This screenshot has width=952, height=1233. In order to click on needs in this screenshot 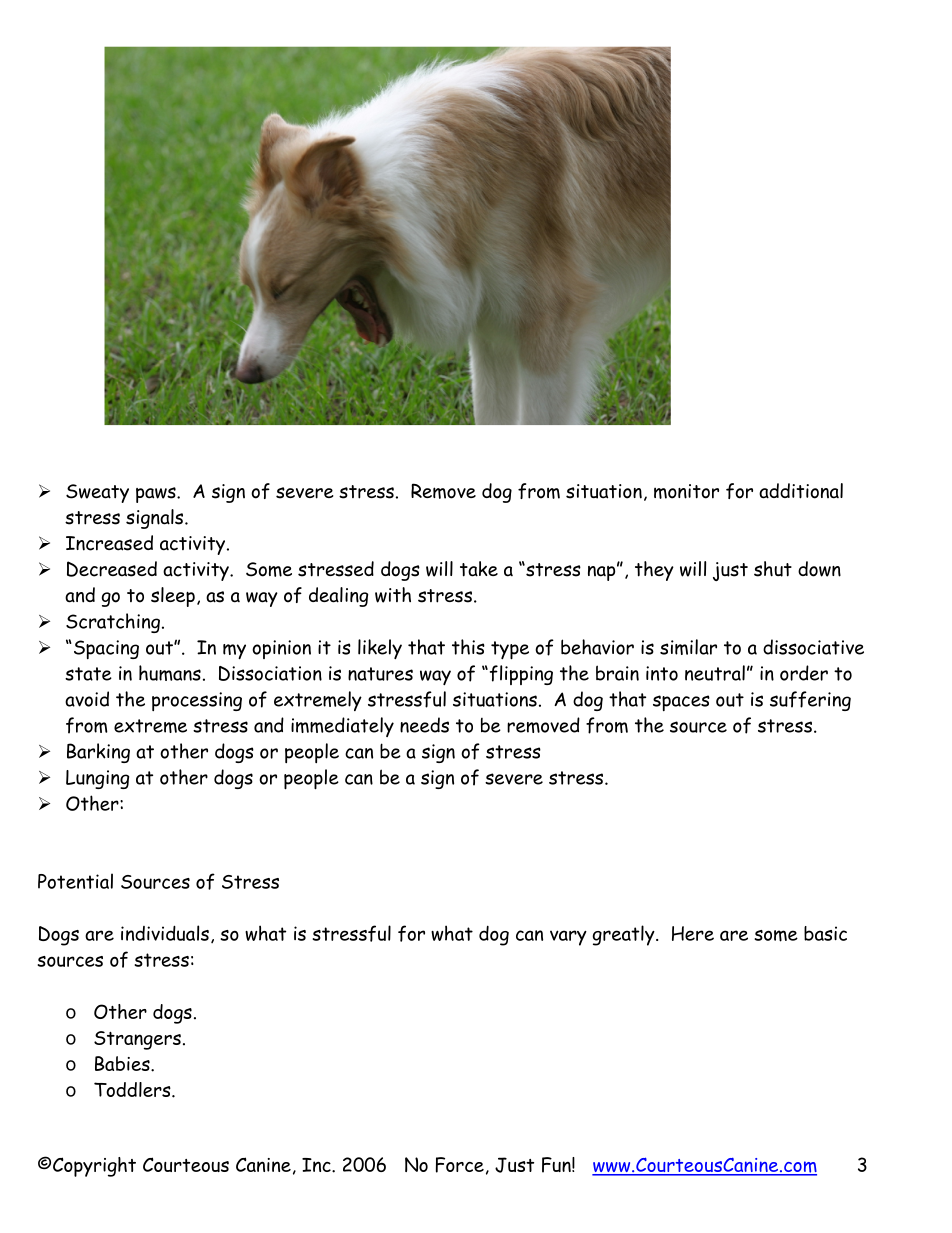, I will do `click(424, 725)`.
